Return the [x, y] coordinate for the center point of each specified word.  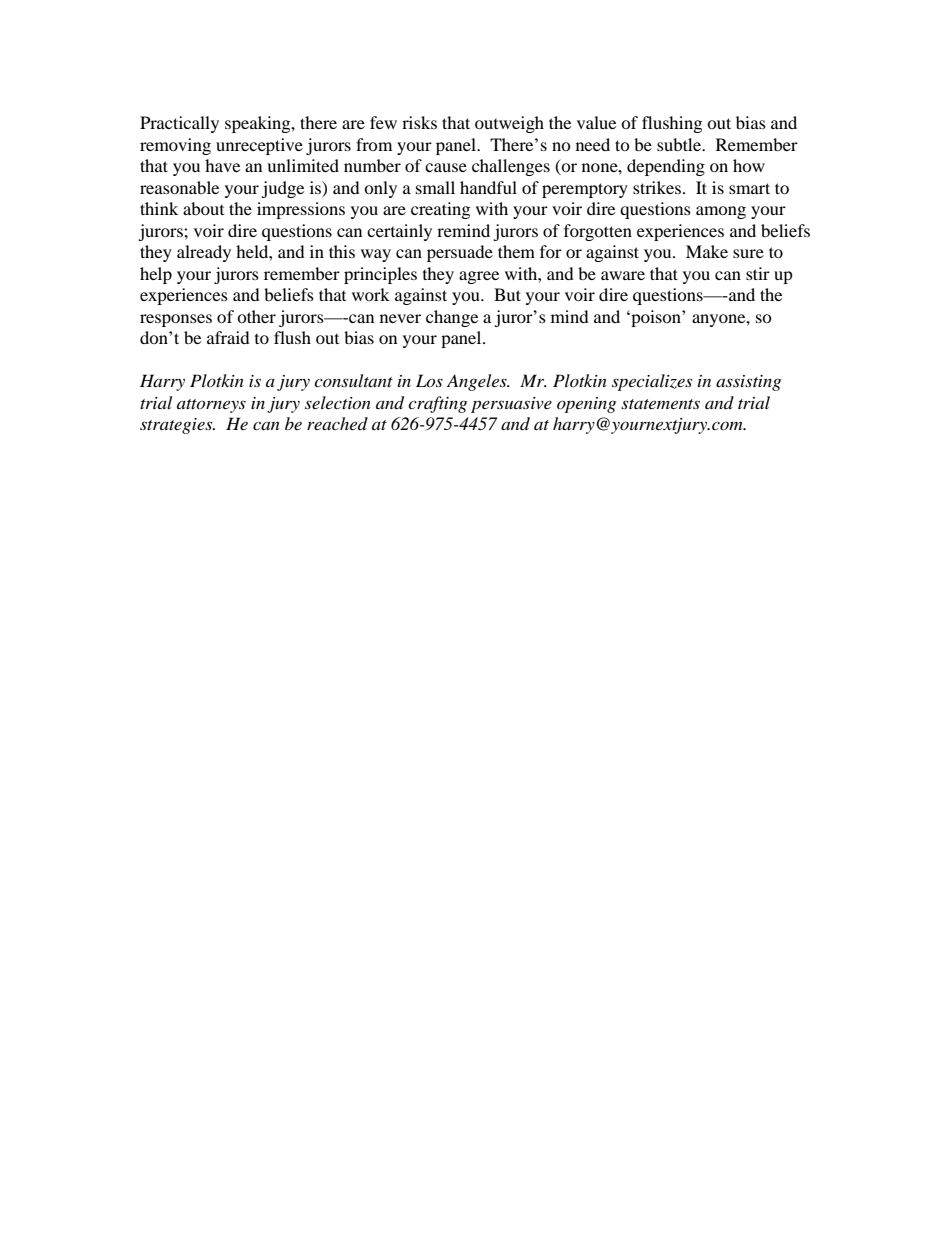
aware [623, 275]
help [156, 275]
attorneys [211, 406]
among [721, 212]
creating [440, 210]
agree [479, 277]
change [452, 318]
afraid [228, 337]
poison [656, 318]
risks [419, 122]
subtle [680, 144]
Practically [179, 124]
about [203, 208]
